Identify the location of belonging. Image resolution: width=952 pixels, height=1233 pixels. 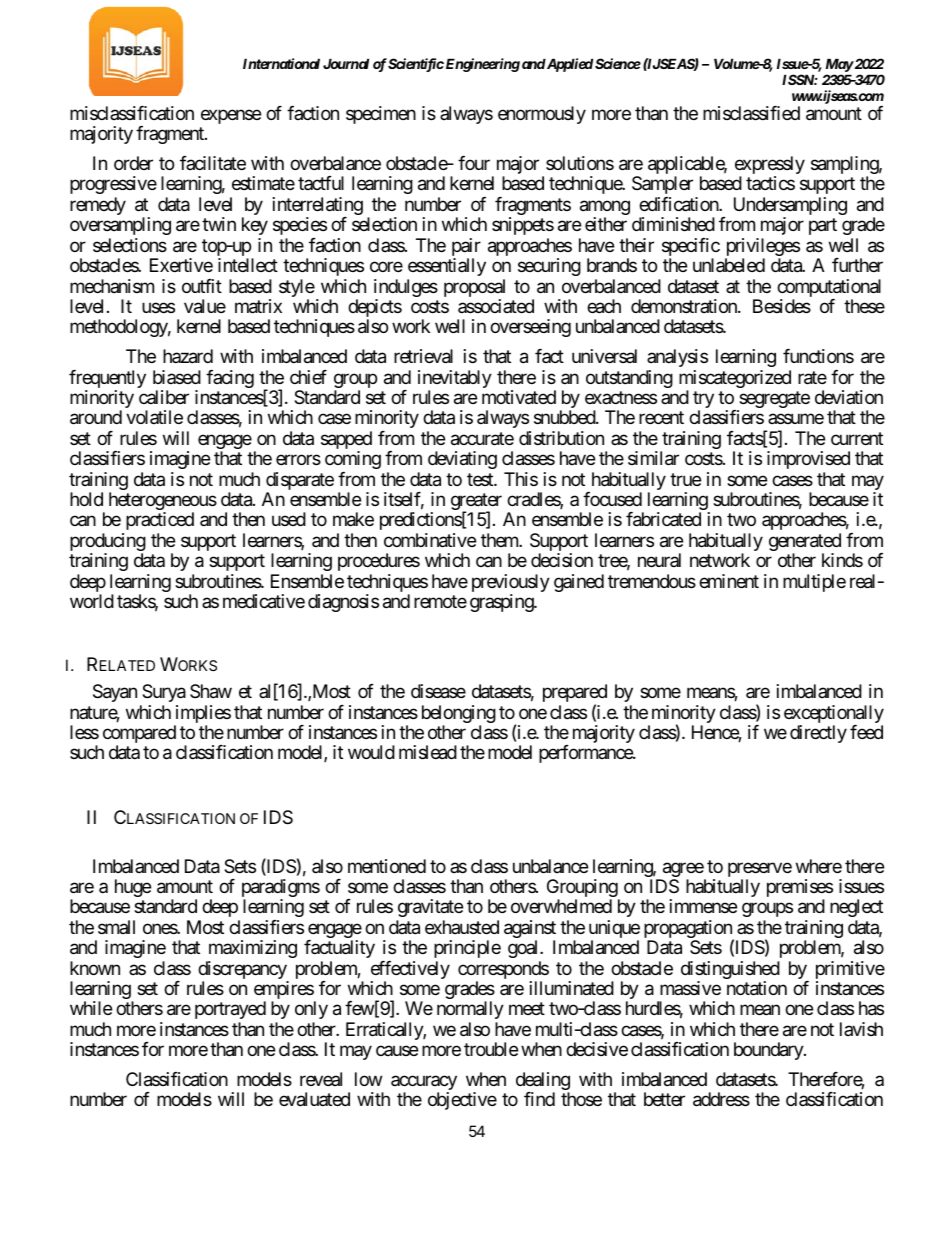
(459, 715).
